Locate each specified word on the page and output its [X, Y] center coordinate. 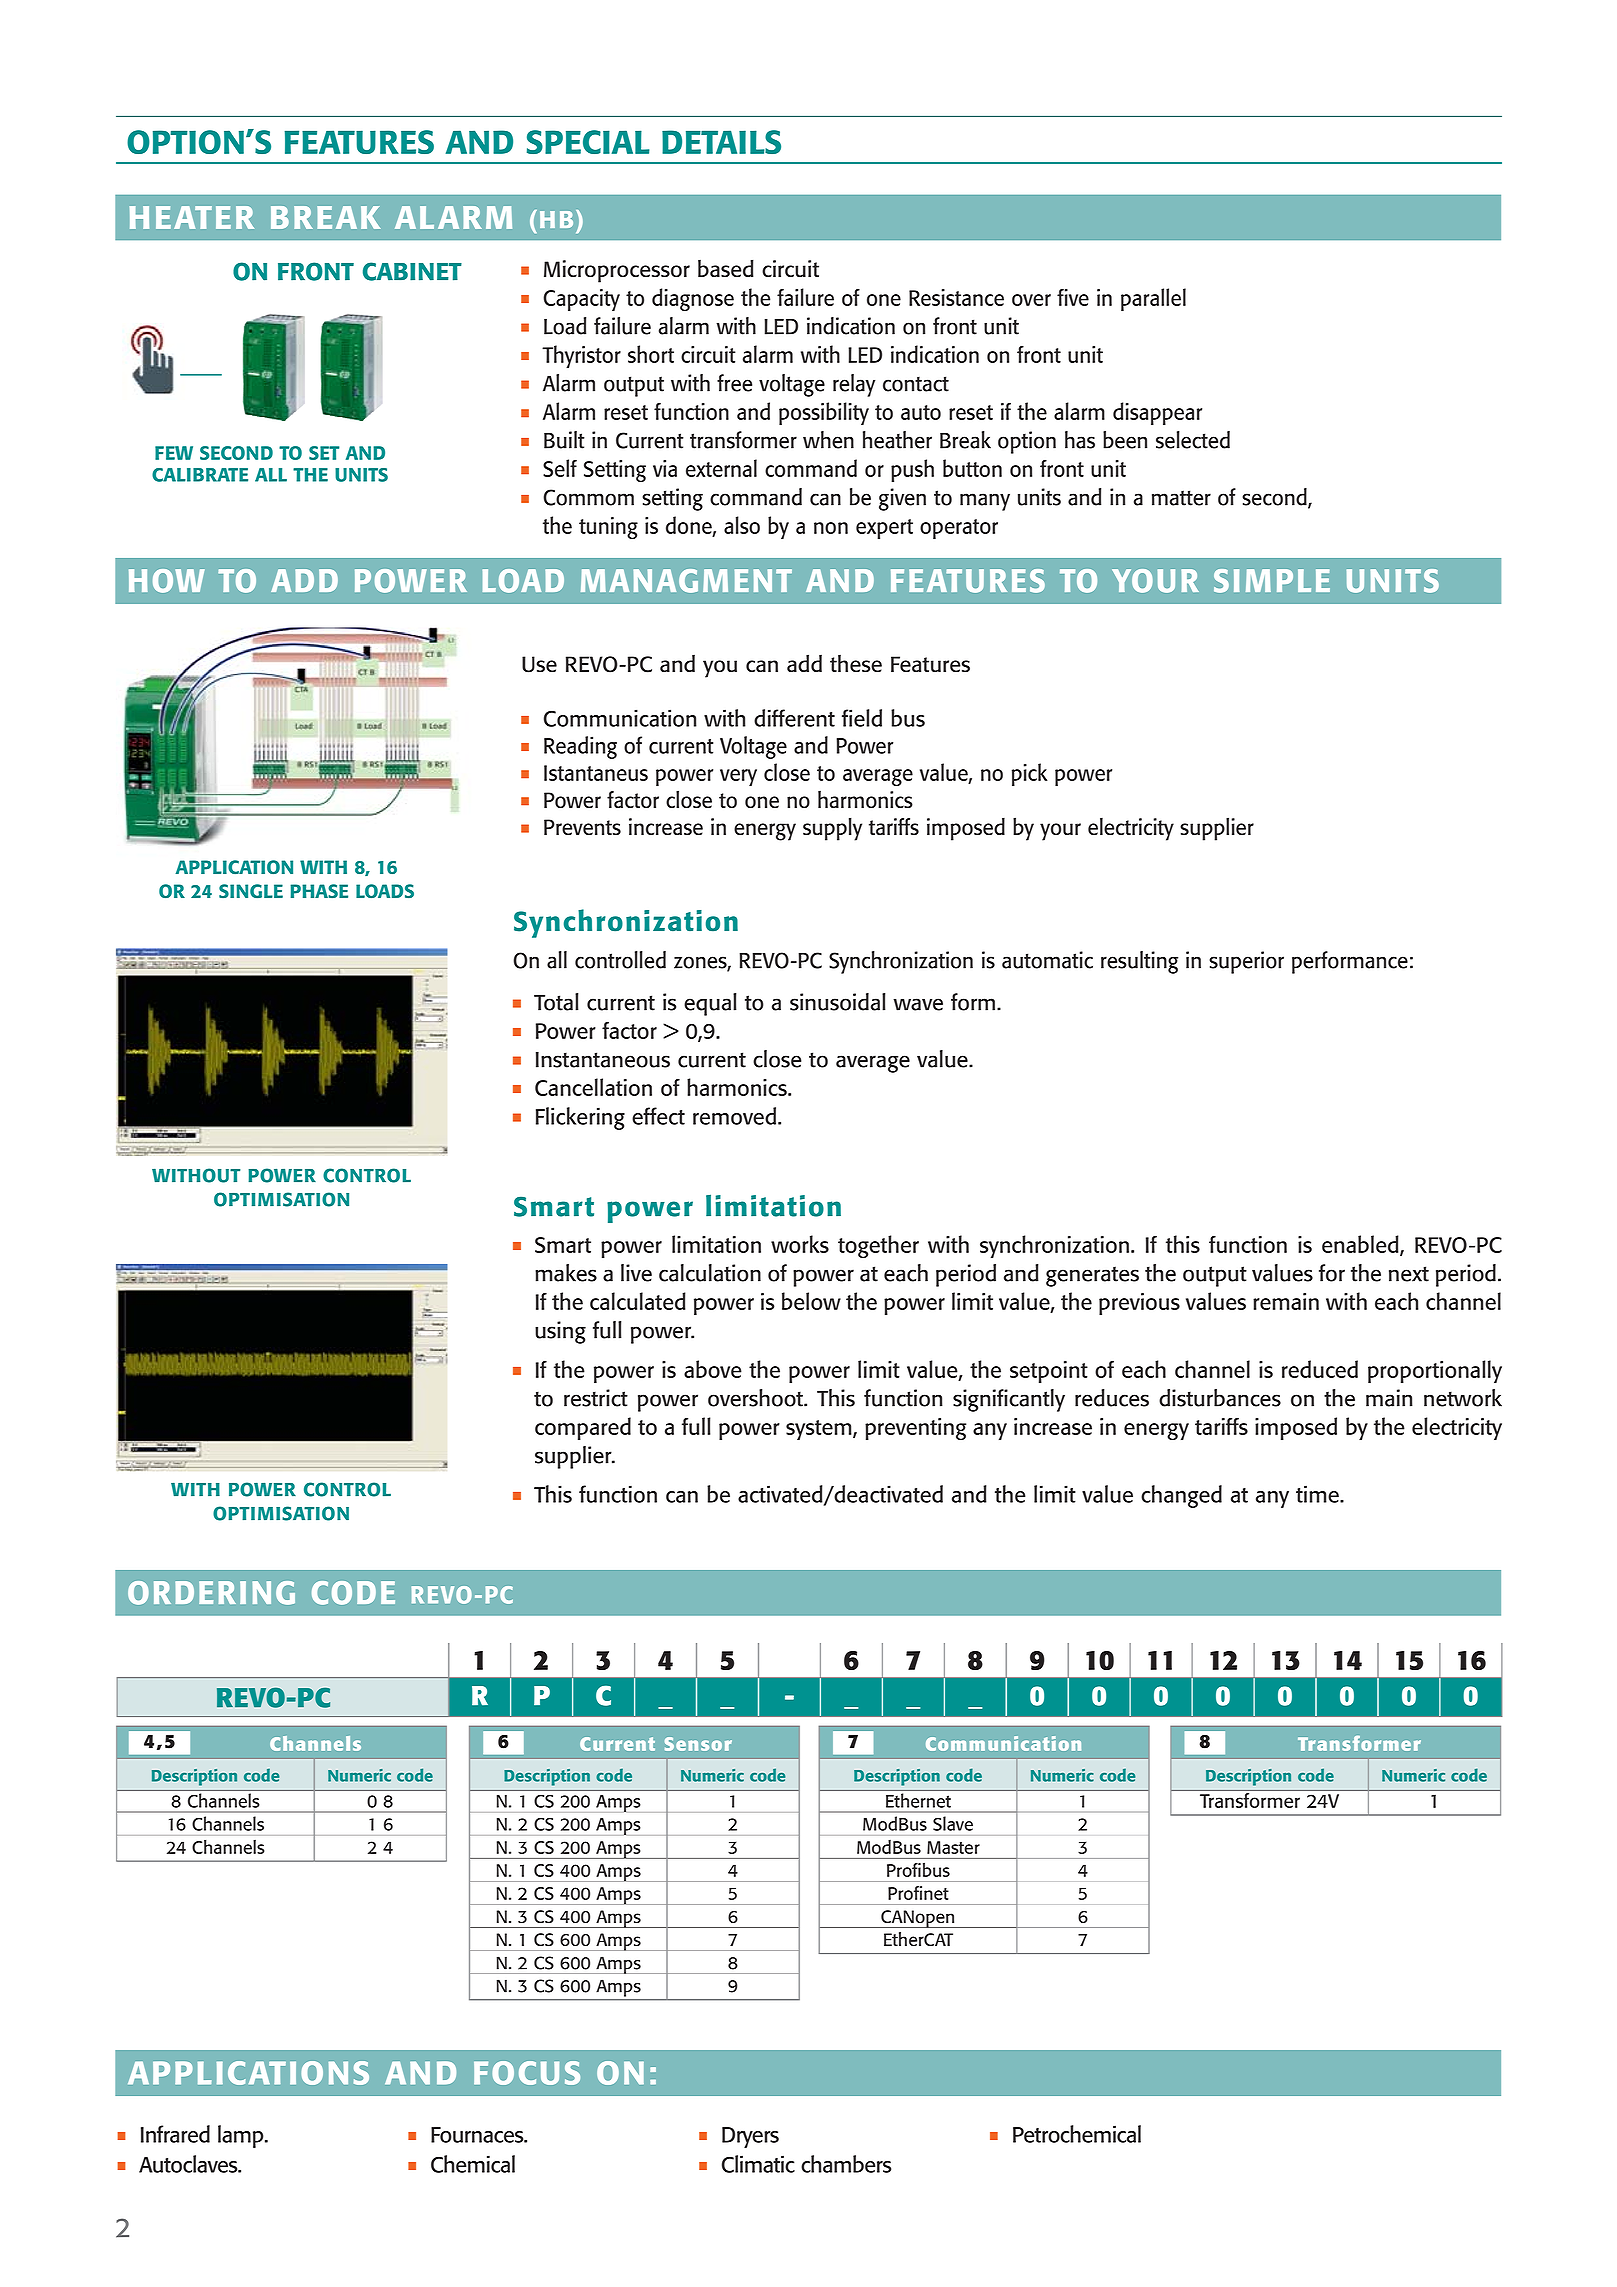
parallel [1153, 299]
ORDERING [211, 1593]
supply [832, 829]
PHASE [319, 891]
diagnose [693, 299]
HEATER [192, 217]
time [1318, 1494]
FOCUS [527, 2073]
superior [1246, 962]
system [820, 1430]
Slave [953, 1823]
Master [953, 1847]
